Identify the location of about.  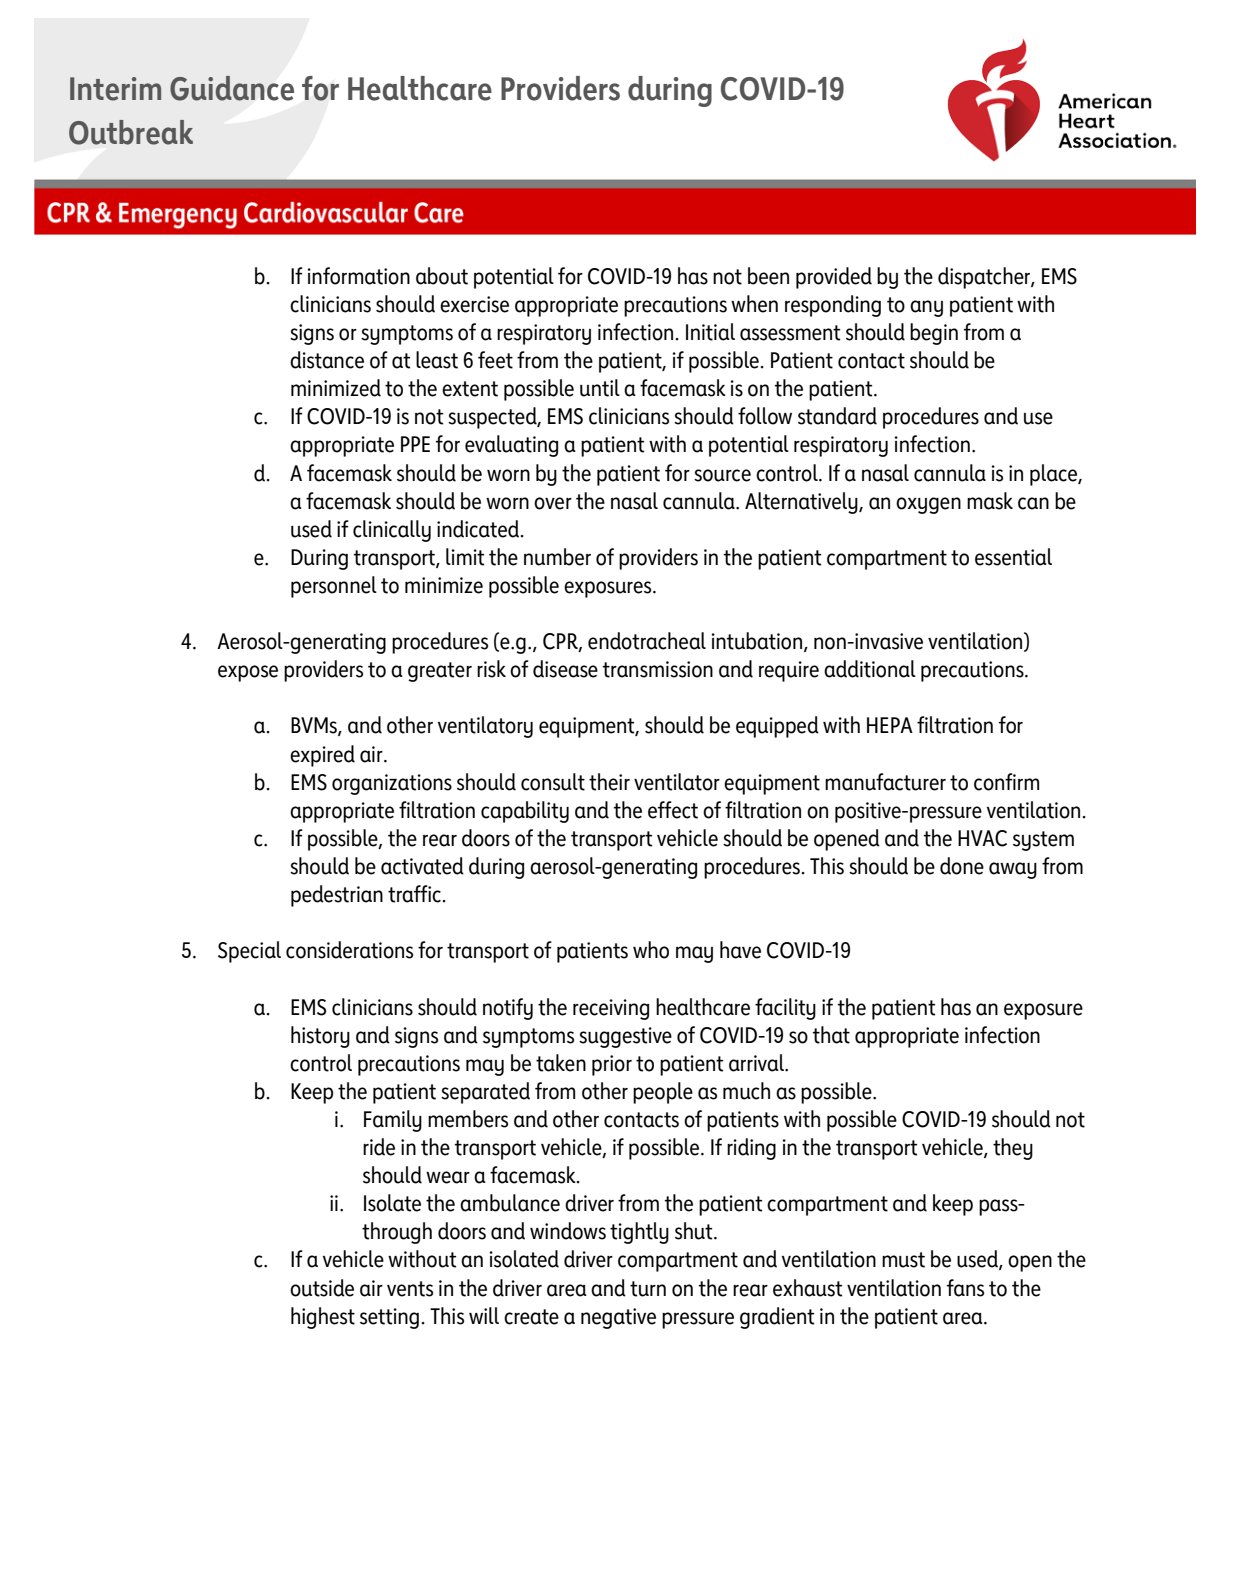
(442, 276).
